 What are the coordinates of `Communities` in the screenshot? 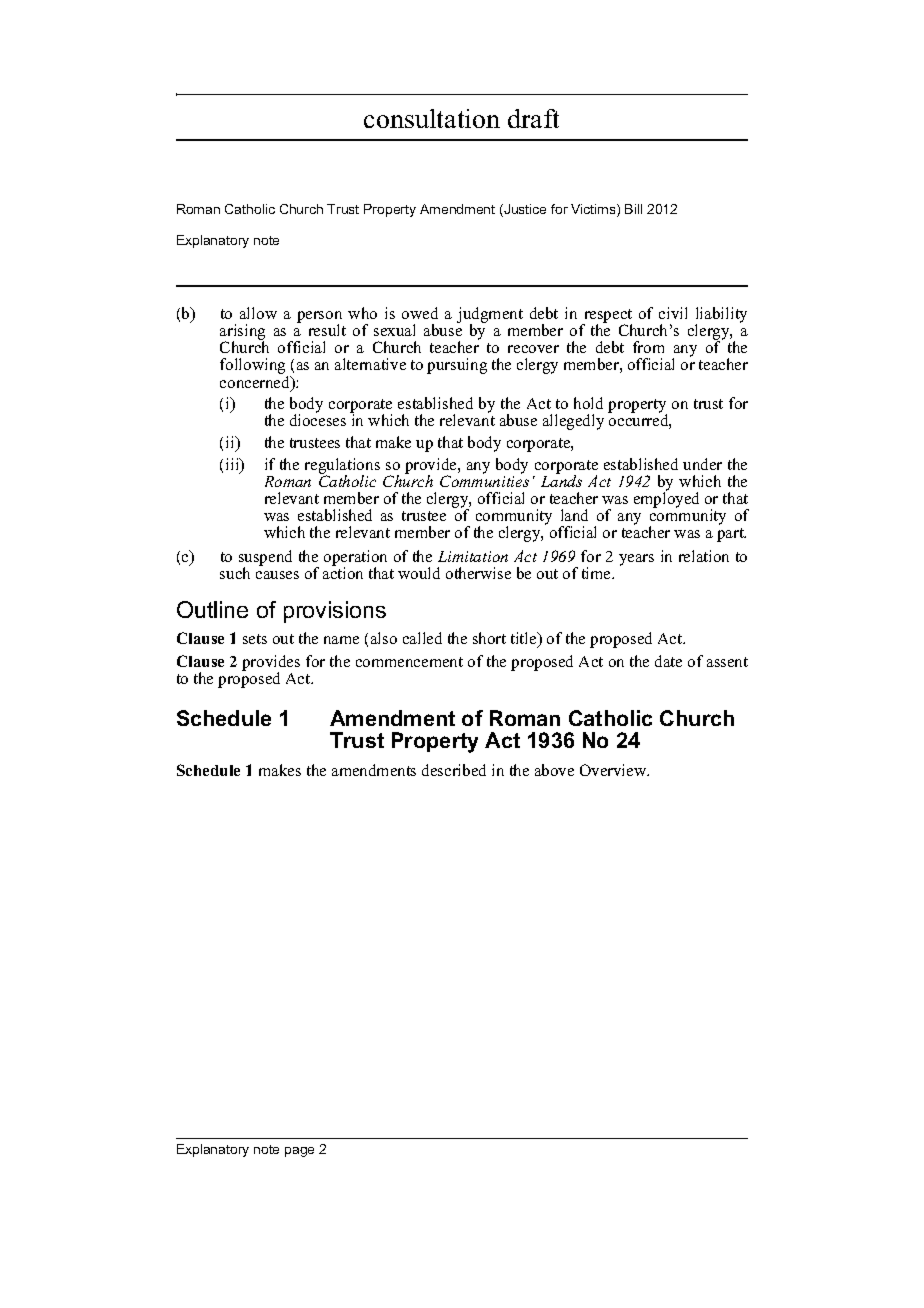 It's located at (484, 480).
